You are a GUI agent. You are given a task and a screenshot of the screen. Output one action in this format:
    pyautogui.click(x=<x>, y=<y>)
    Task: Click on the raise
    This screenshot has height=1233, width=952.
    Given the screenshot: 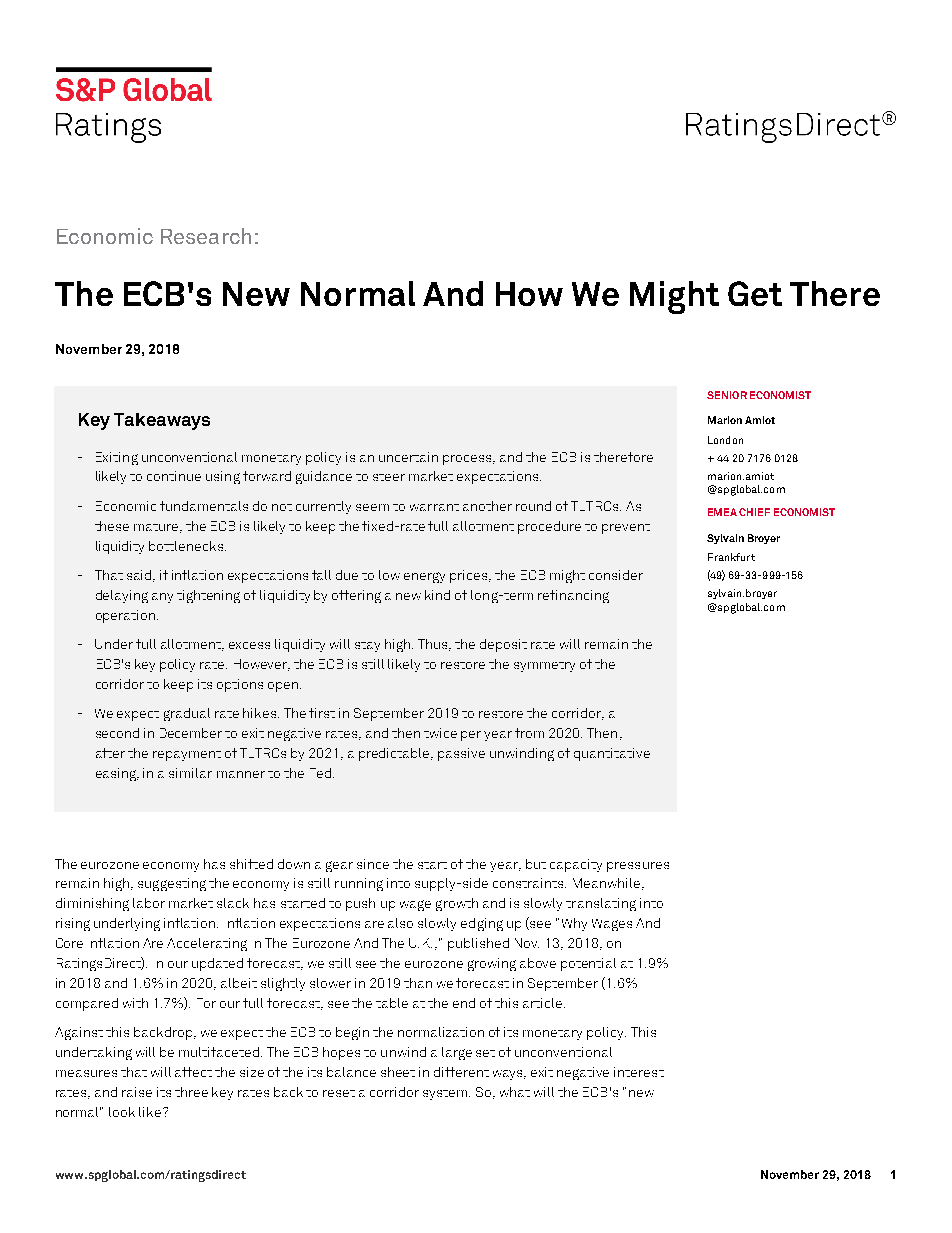 What is the action you would take?
    pyautogui.click(x=137, y=1092)
